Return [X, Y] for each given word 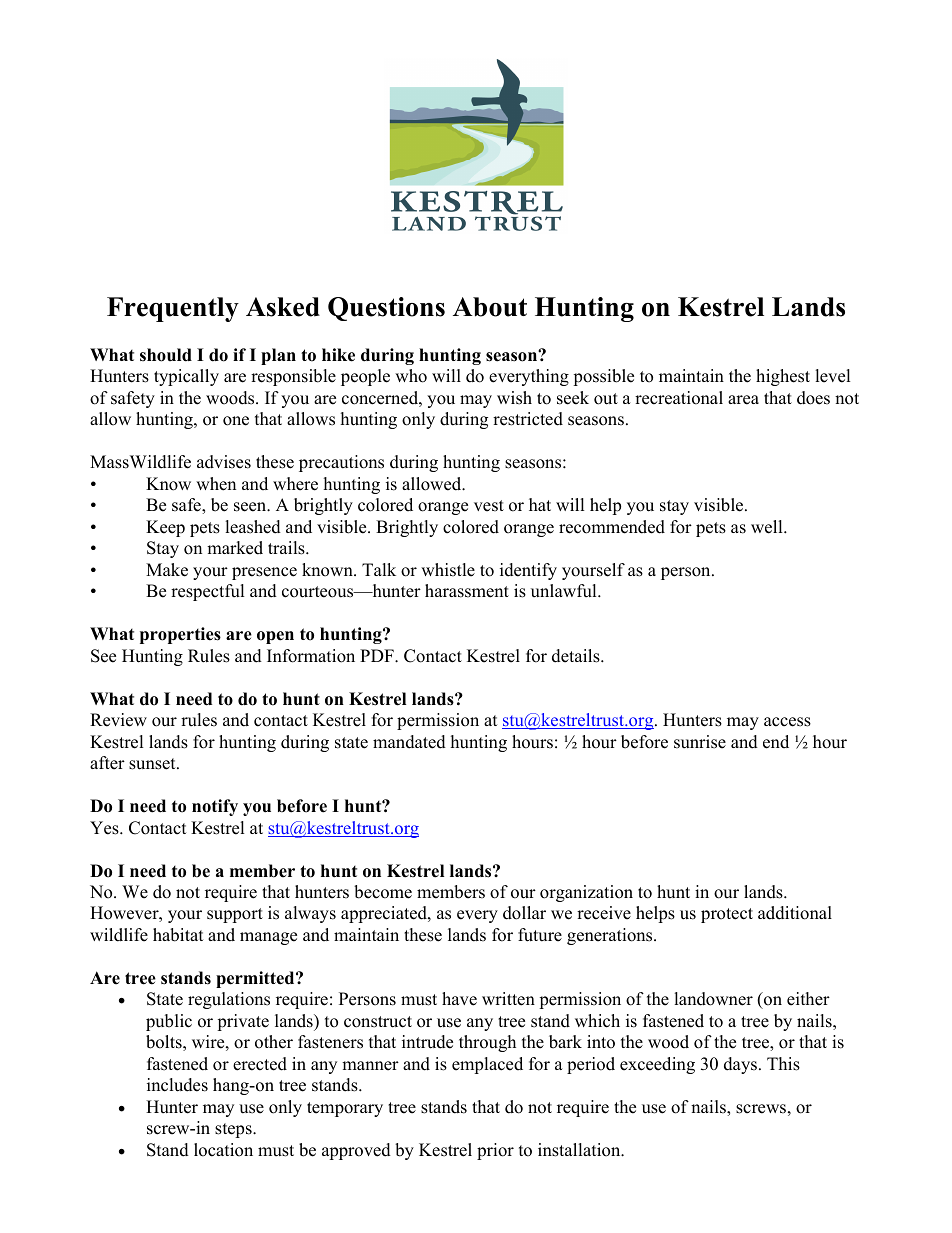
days [740, 1065]
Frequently [173, 309]
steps [234, 1130]
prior [495, 1151]
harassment [467, 591]
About [490, 307]
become [383, 892]
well [768, 527]
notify [215, 807]
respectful [208, 592]
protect [727, 915]
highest [783, 377]
